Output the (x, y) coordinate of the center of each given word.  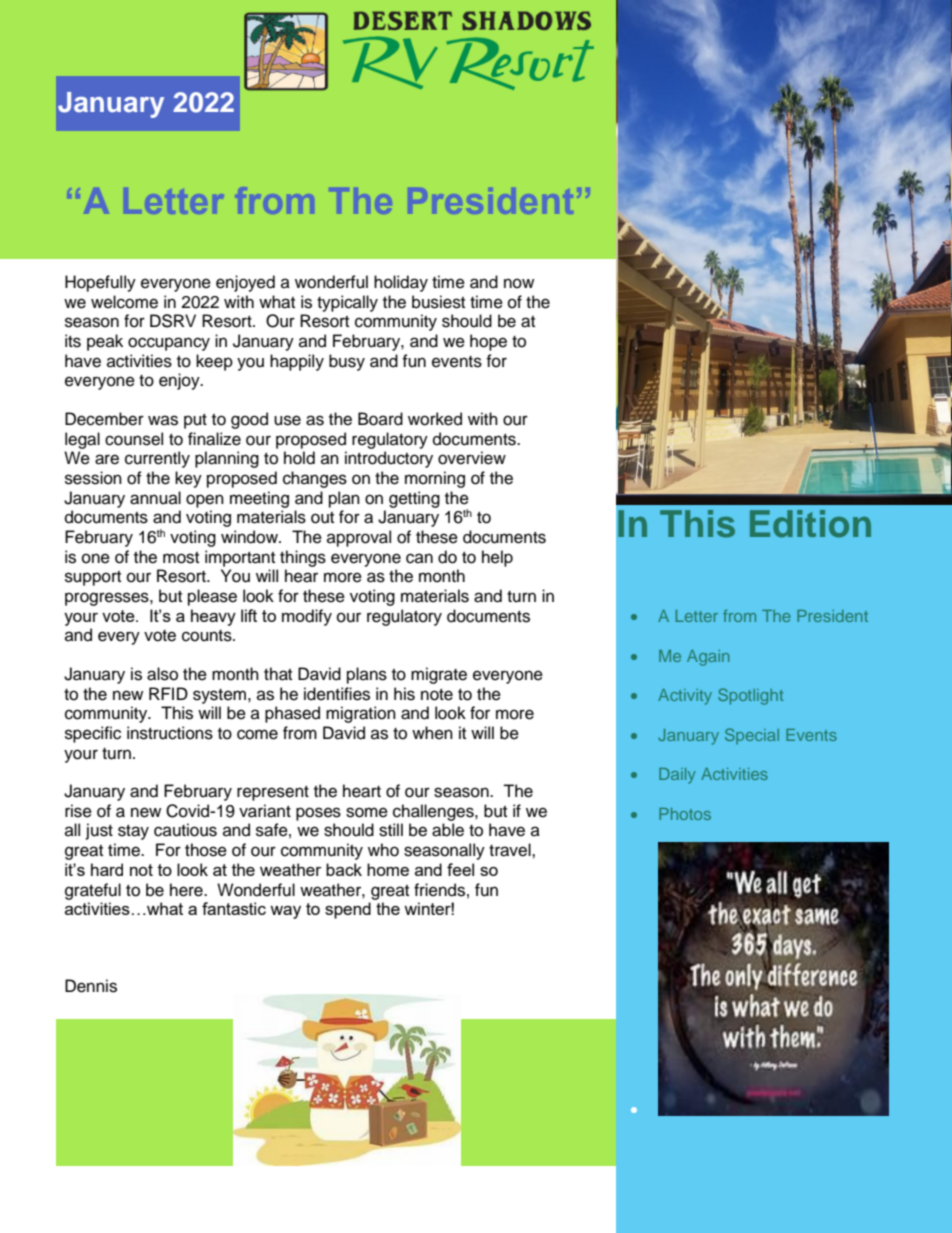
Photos (685, 814)
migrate (439, 675)
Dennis (91, 986)
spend (348, 910)
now (519, 283)
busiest (438, 302)
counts (208, 636)
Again (708, 658)
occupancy (169, 344)
